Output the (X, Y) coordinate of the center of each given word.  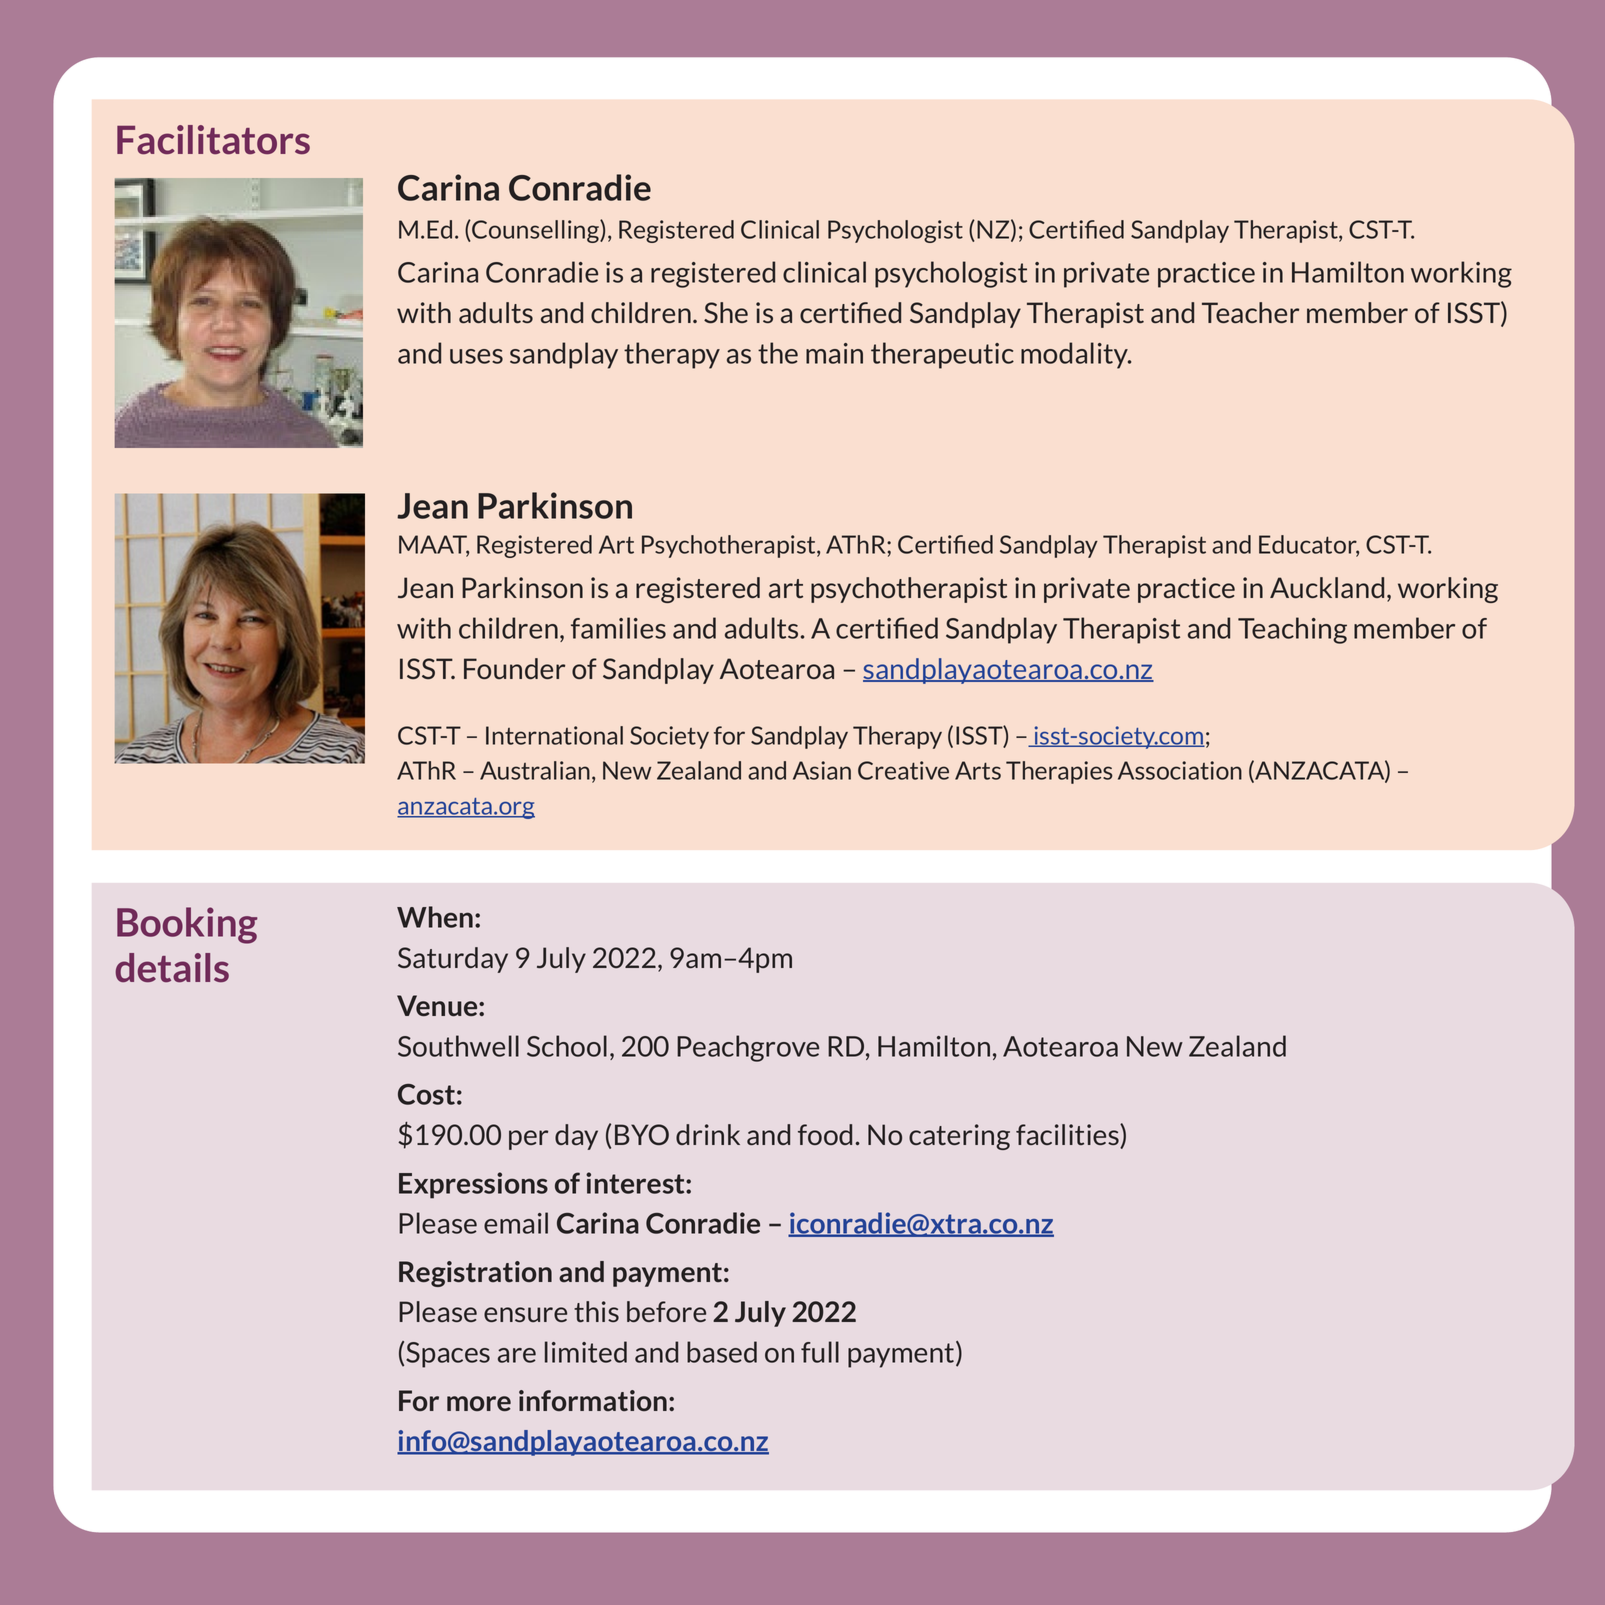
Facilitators (213, 139)
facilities (1068, 1136)
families (618, 628)
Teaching (1292, 630)
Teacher (1250, 312)
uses (476, 356)
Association (1180, 770)
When (435, 917)
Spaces (448, 1355)
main (834, 353)
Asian (822, 770)
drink (708, 1134)
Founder (514, 668)
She (726, 312)
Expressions (473, 1185)
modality (1076, 355)
